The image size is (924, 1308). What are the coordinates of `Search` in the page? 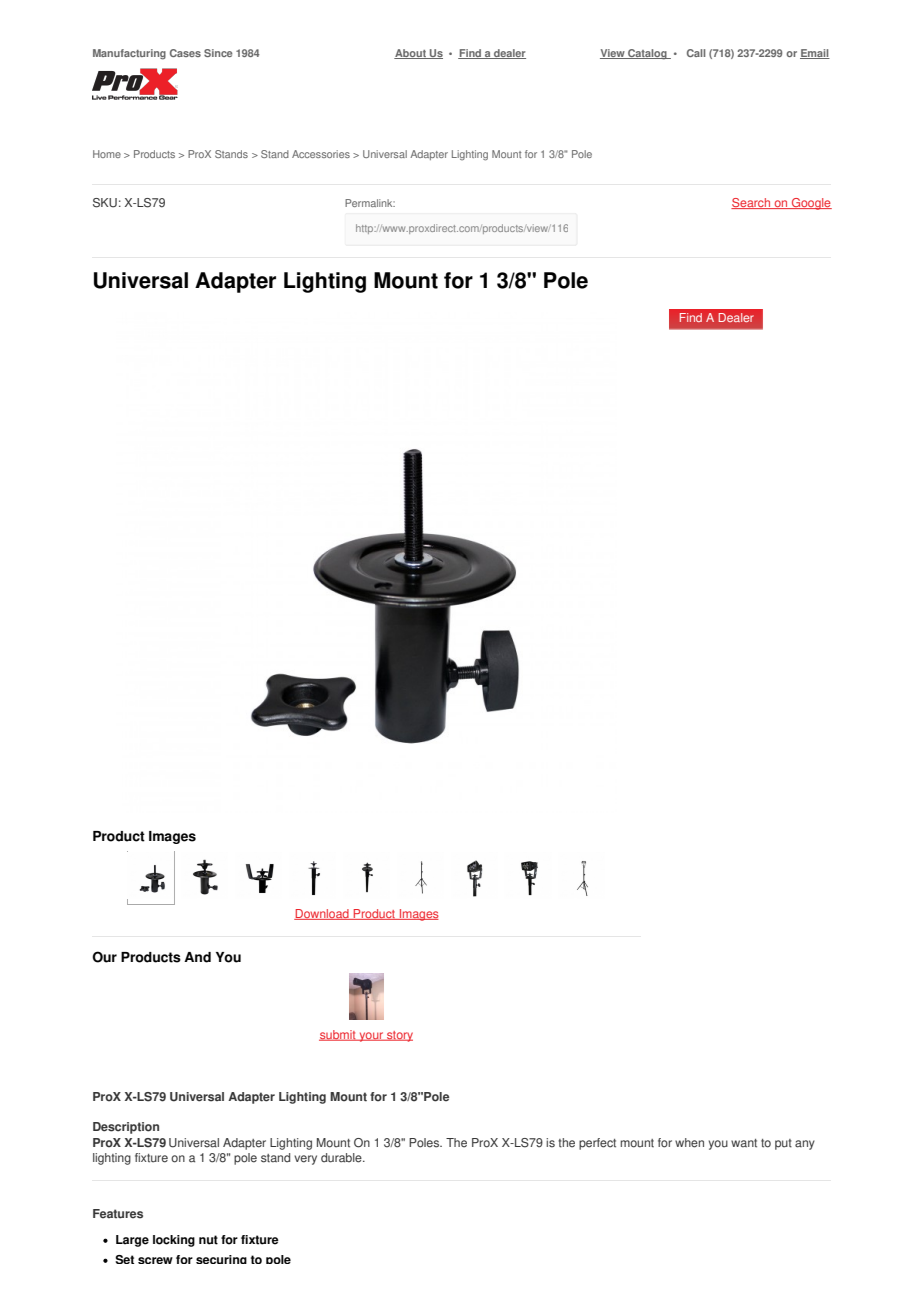 It's located at (752, 203).
